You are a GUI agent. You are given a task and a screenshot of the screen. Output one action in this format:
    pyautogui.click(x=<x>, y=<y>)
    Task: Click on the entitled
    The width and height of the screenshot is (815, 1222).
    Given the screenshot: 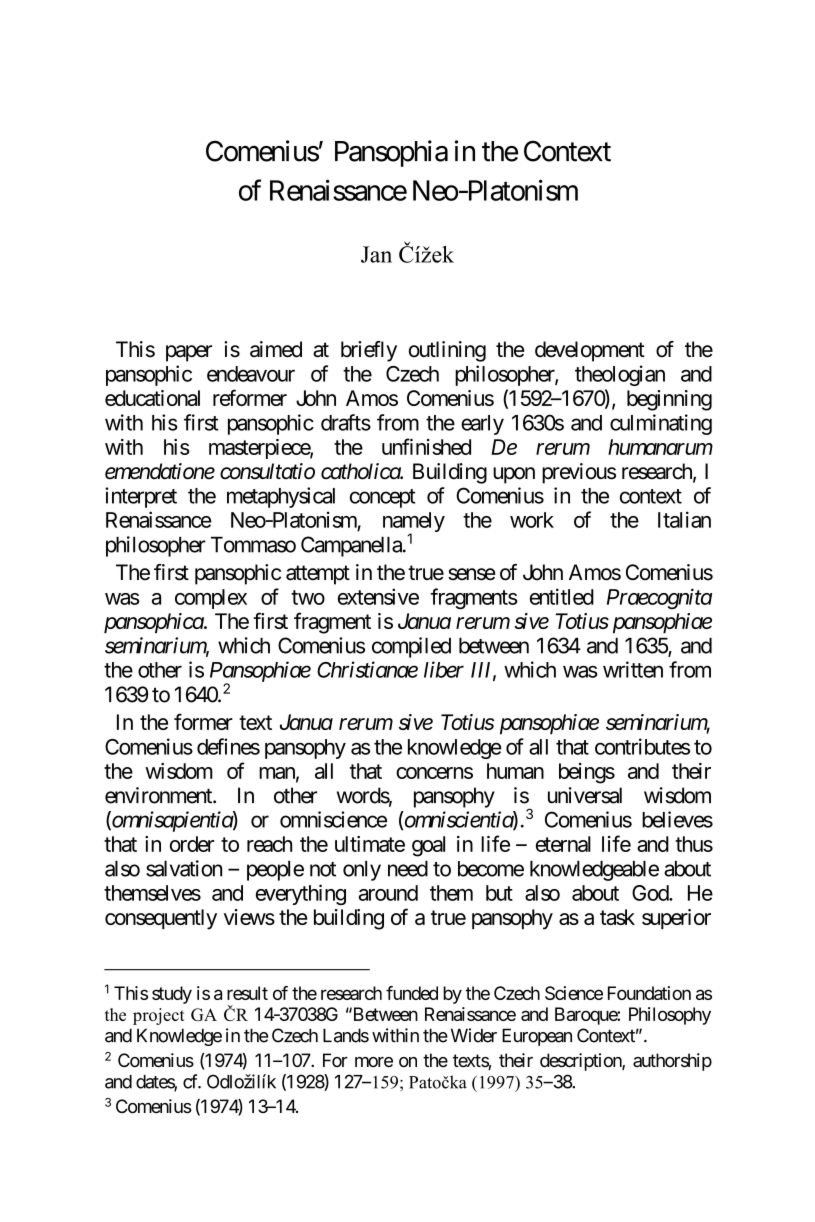 What is the action you would take?
    pyautogui.click(x=562, y=596)
